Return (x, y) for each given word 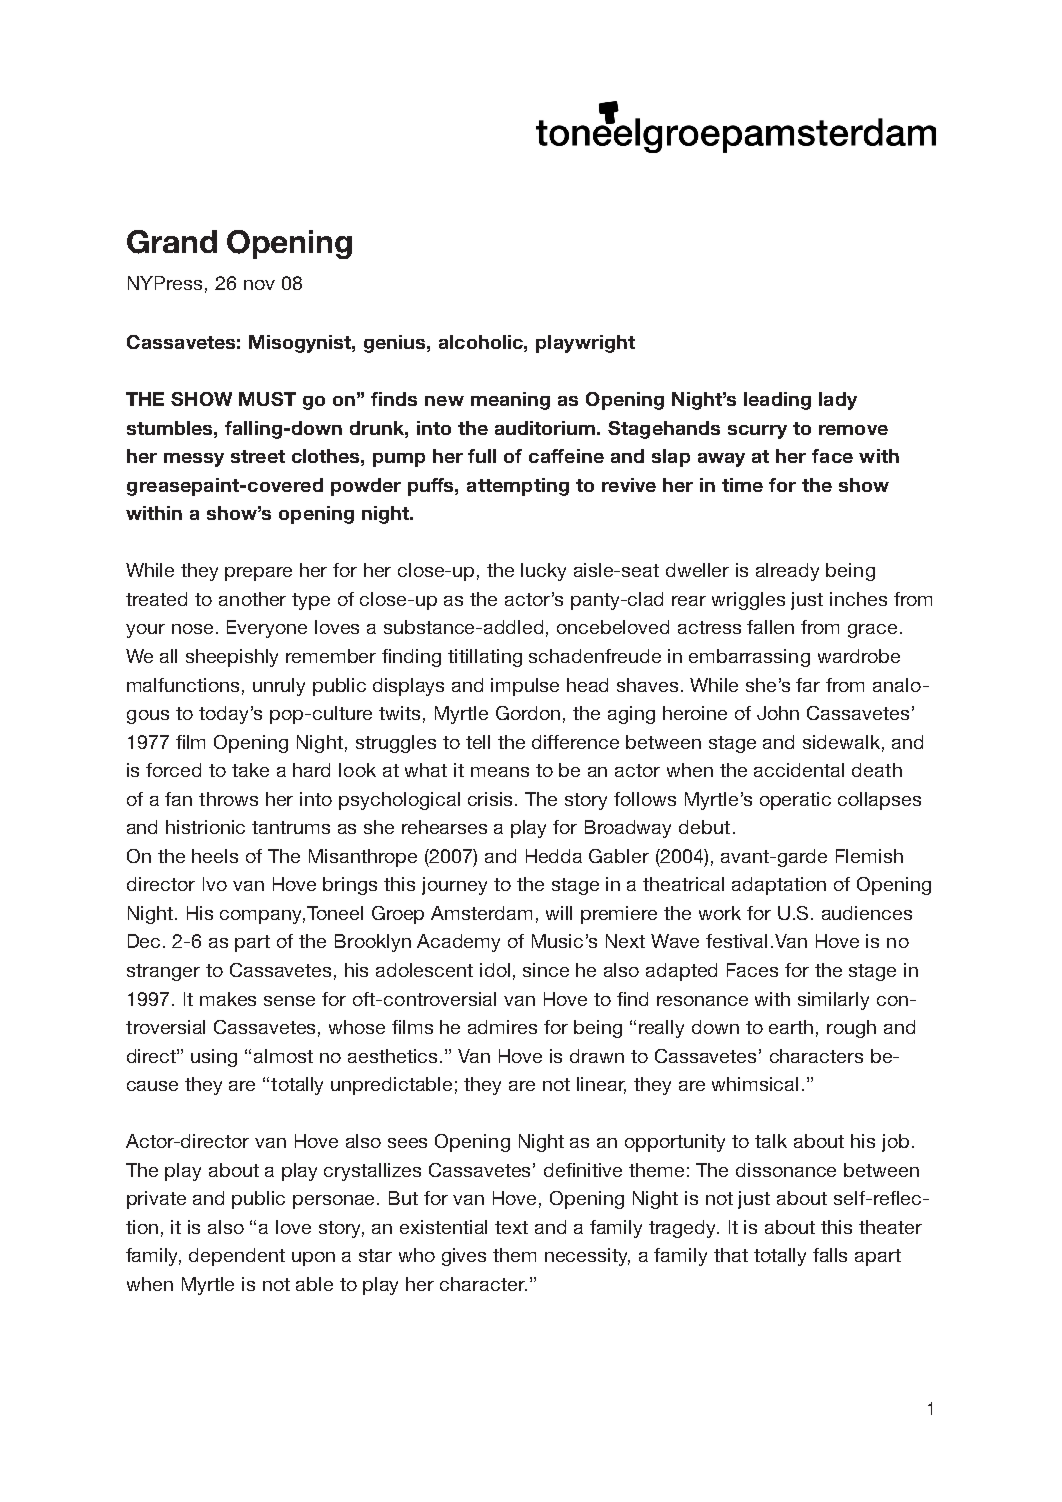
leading (777, 401)
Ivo (215, 884)
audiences (867, 913)
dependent (237, 1257)
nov (259, 285)
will (559, 913)
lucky (543, 572)
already (787, 572)
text (511, 1227)
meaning (510, 401)
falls (830, 1255)
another (252, 599)
